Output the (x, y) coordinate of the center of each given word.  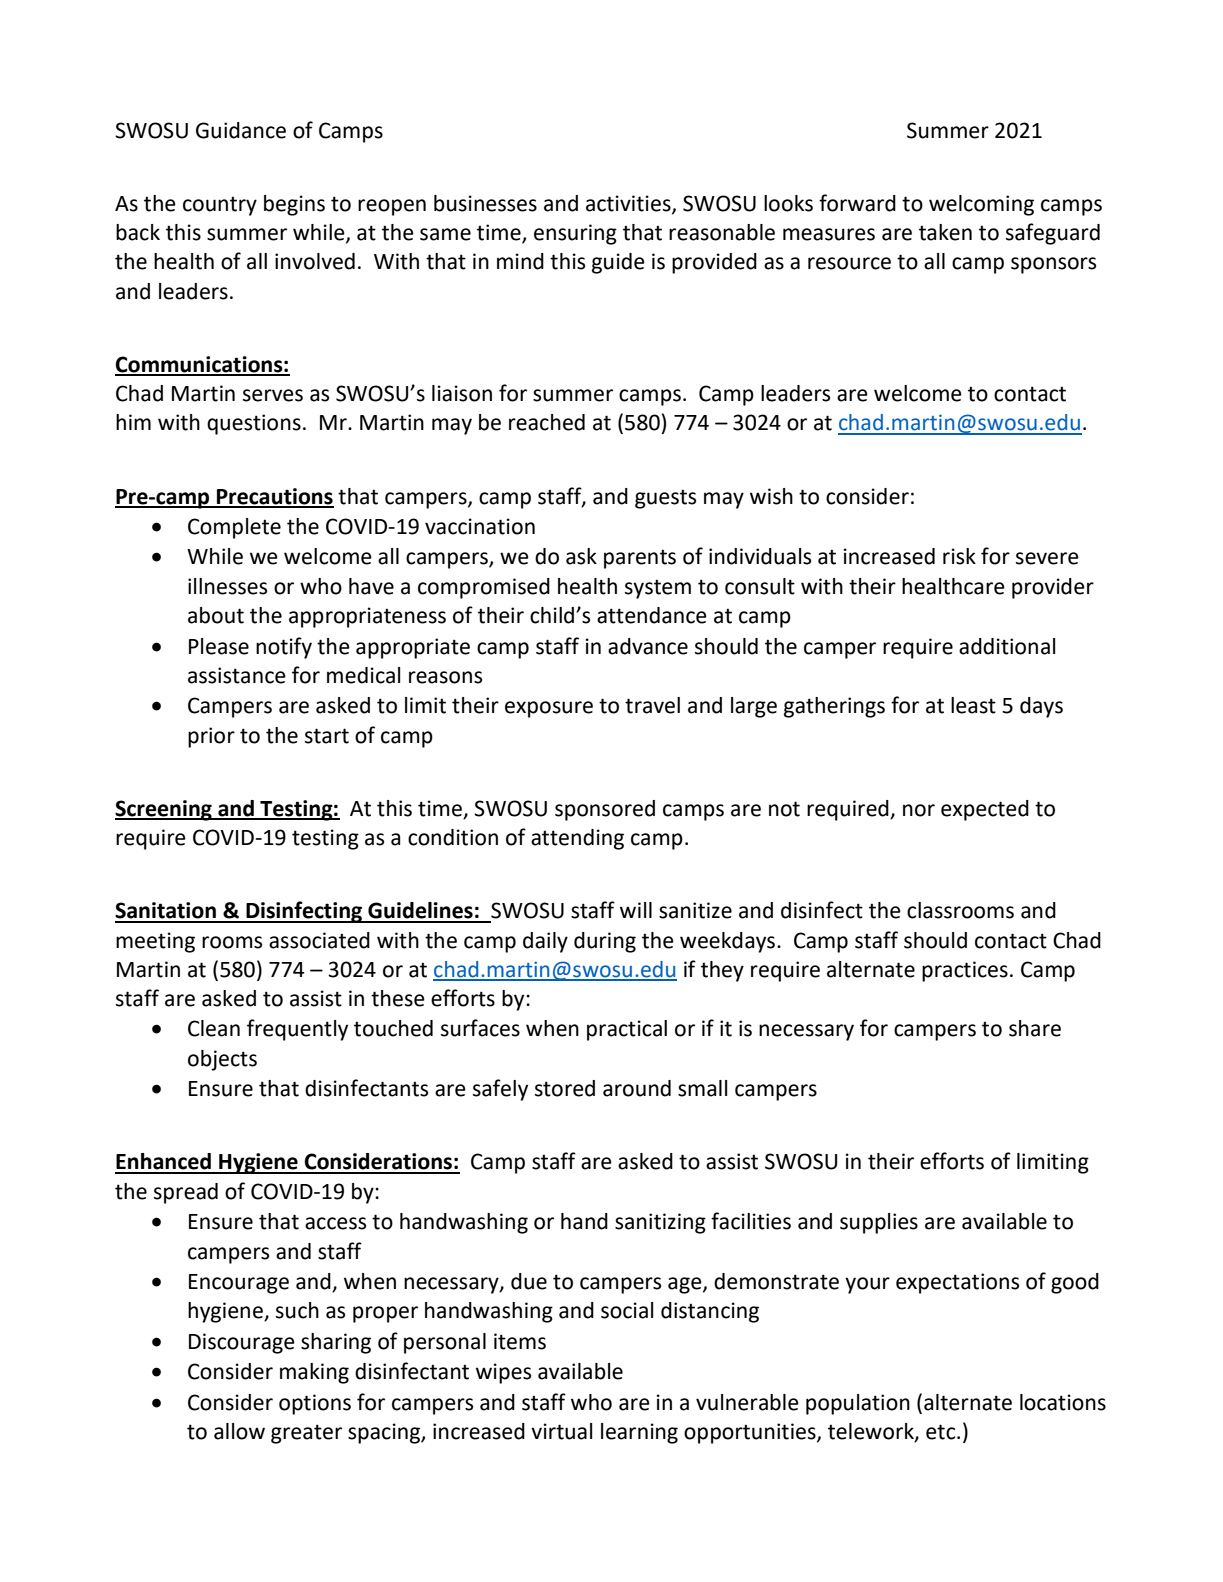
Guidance (241, 130)
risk (959, 556)
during (605, 942)
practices (965, 971)
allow (239, 1431)
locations (1063, 1402)
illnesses (227, 586)
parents (640, 559)
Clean (214, 1028)
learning (639, 1433)
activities (629, 204)
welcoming (981, 205)
